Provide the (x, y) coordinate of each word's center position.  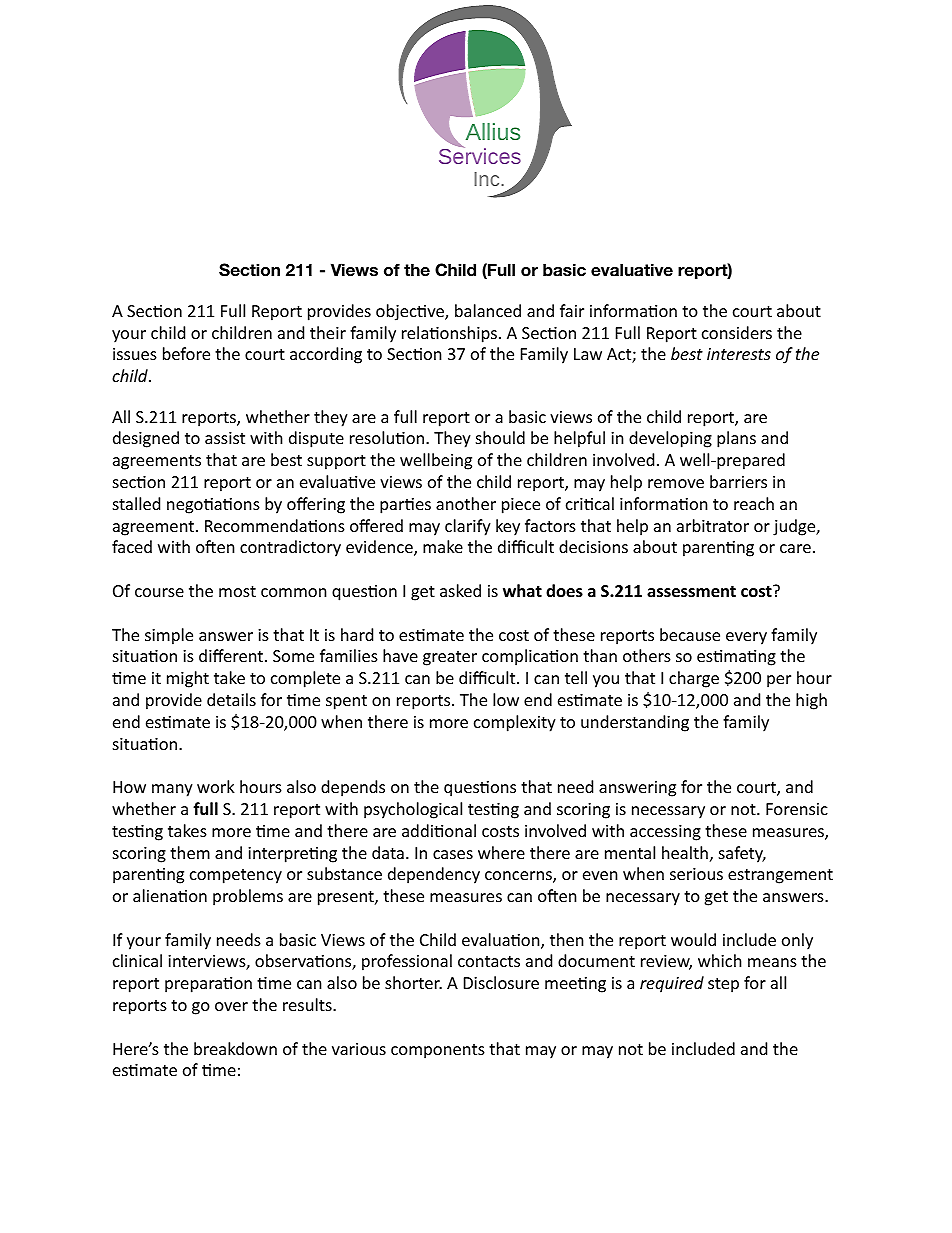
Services (480, 156)
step (723, 985)
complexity (515, 723)
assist (225, 438)
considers (737, 332)
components (438, 1051)
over (231, 1006)
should (500, 437)
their (328, 332)
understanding (635, 723)
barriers (738, 481)
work (216, 786)
